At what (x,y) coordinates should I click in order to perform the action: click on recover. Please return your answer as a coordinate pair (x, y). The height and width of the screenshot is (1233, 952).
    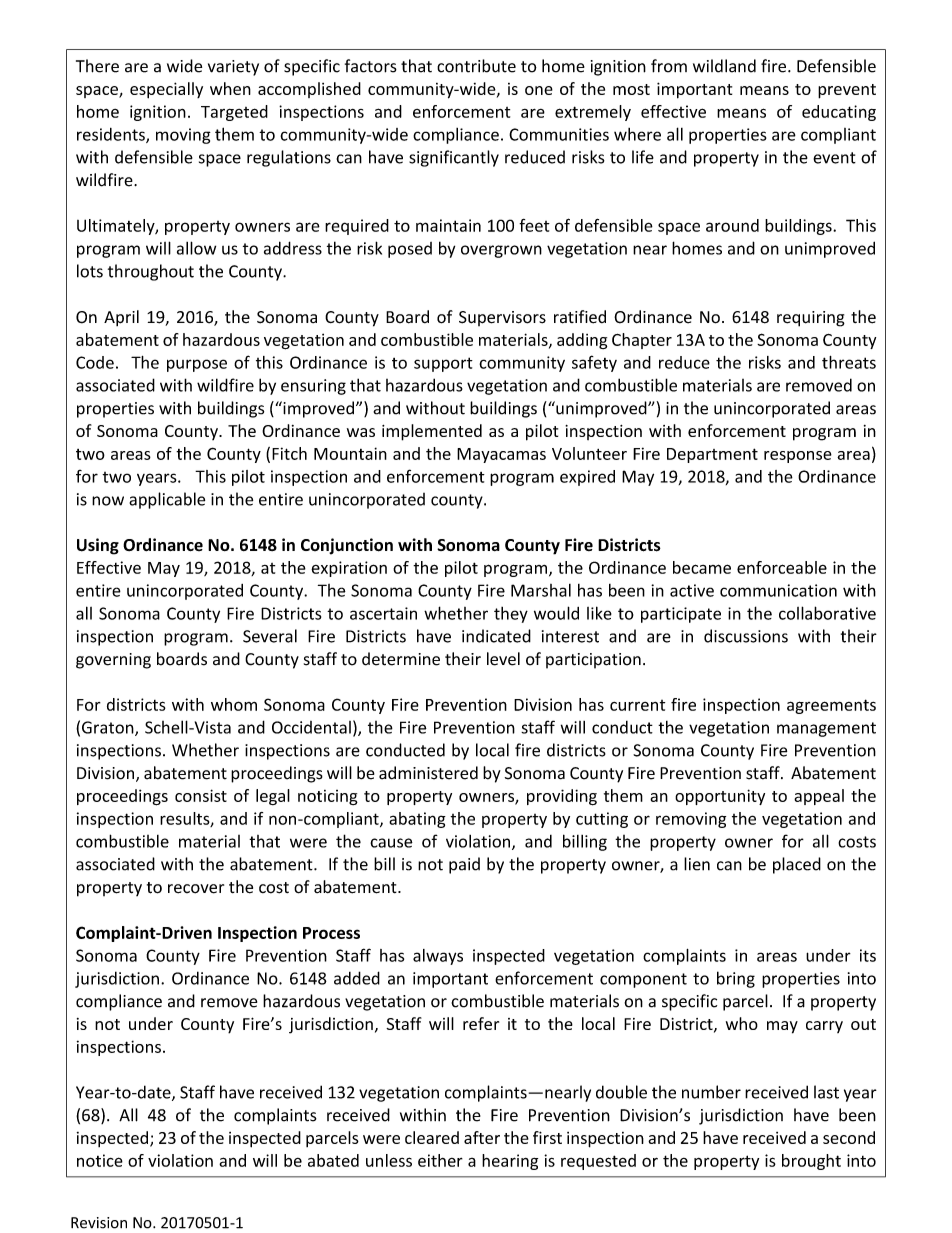
    Looking at the image, I should click on (196, 889).
